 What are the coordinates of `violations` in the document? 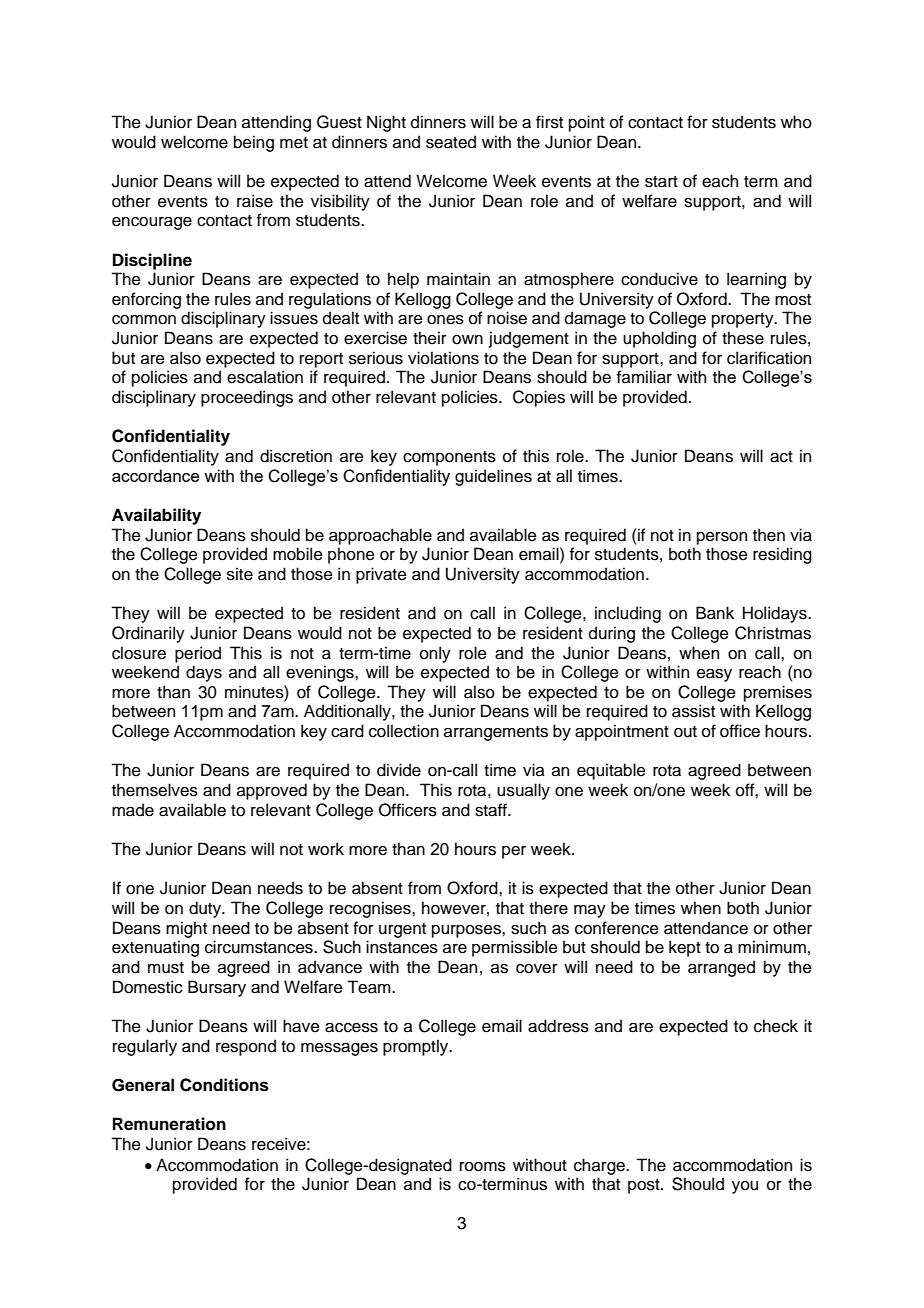 It's located at (443, 358).
